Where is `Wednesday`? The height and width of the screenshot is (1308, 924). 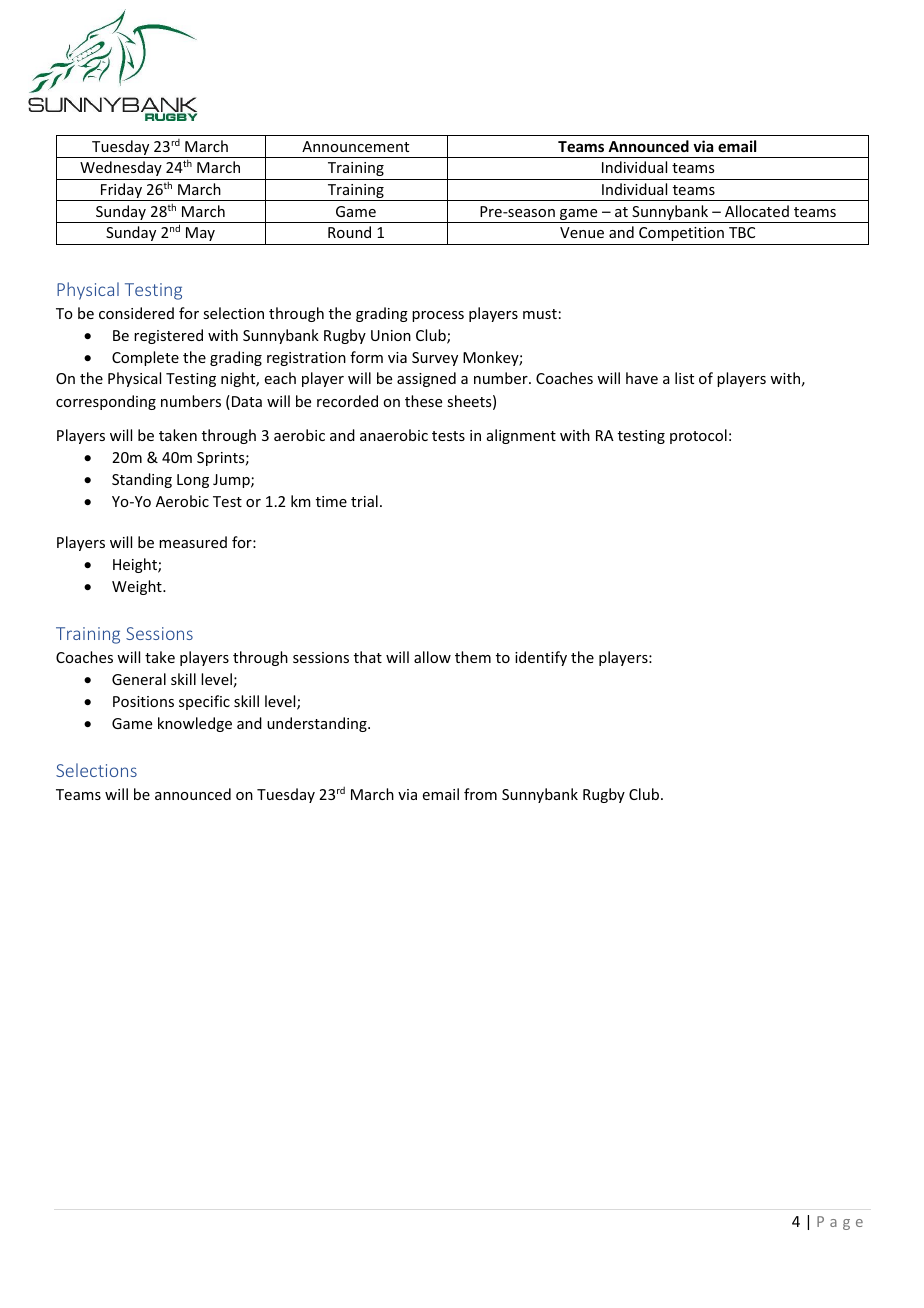 Wednesday is located at coordinates (121, 168).
